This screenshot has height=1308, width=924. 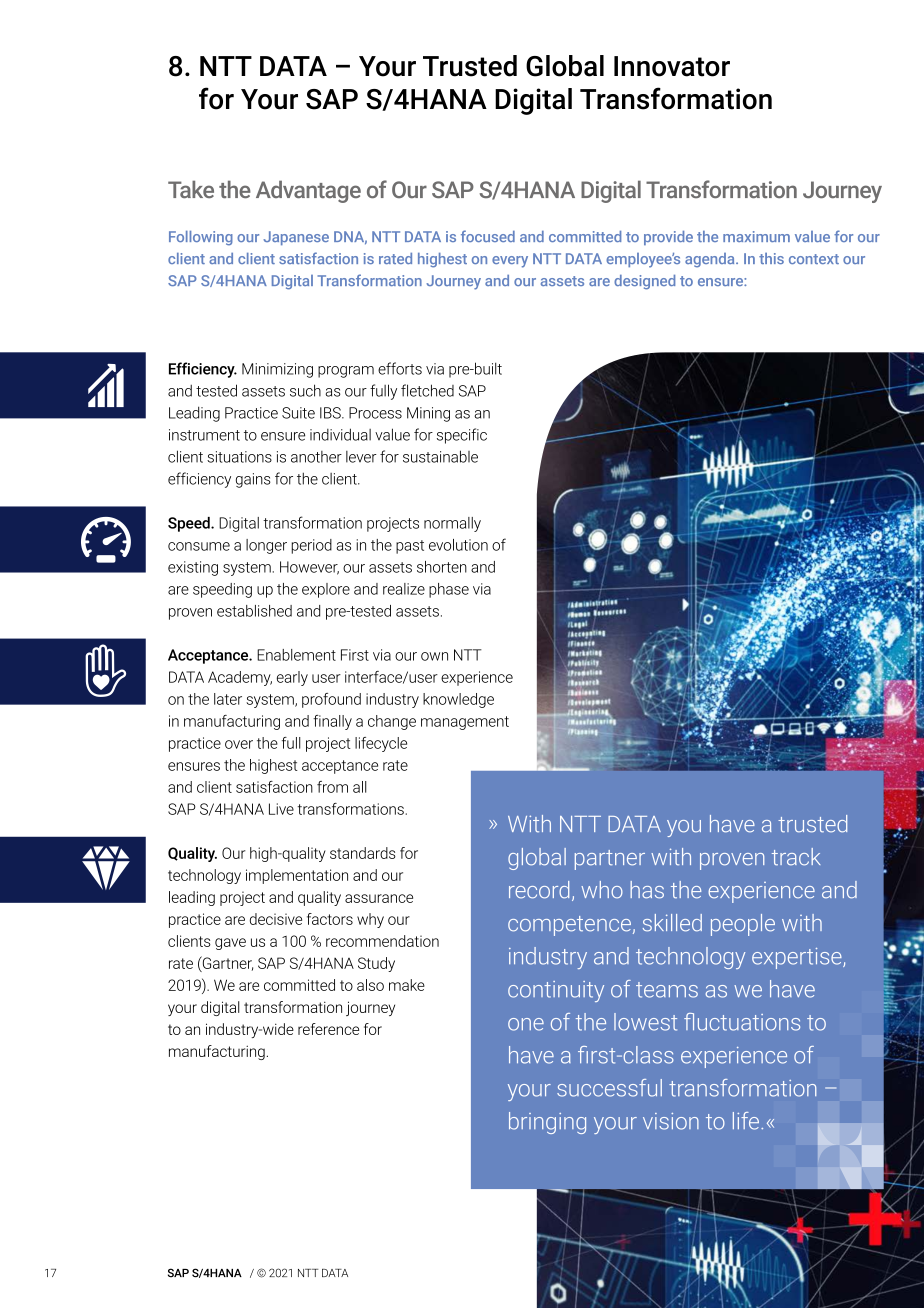 What do you see at coordinates (462, 436) in the screenshot?
I see `specific` at bounding box center [462, 436].
